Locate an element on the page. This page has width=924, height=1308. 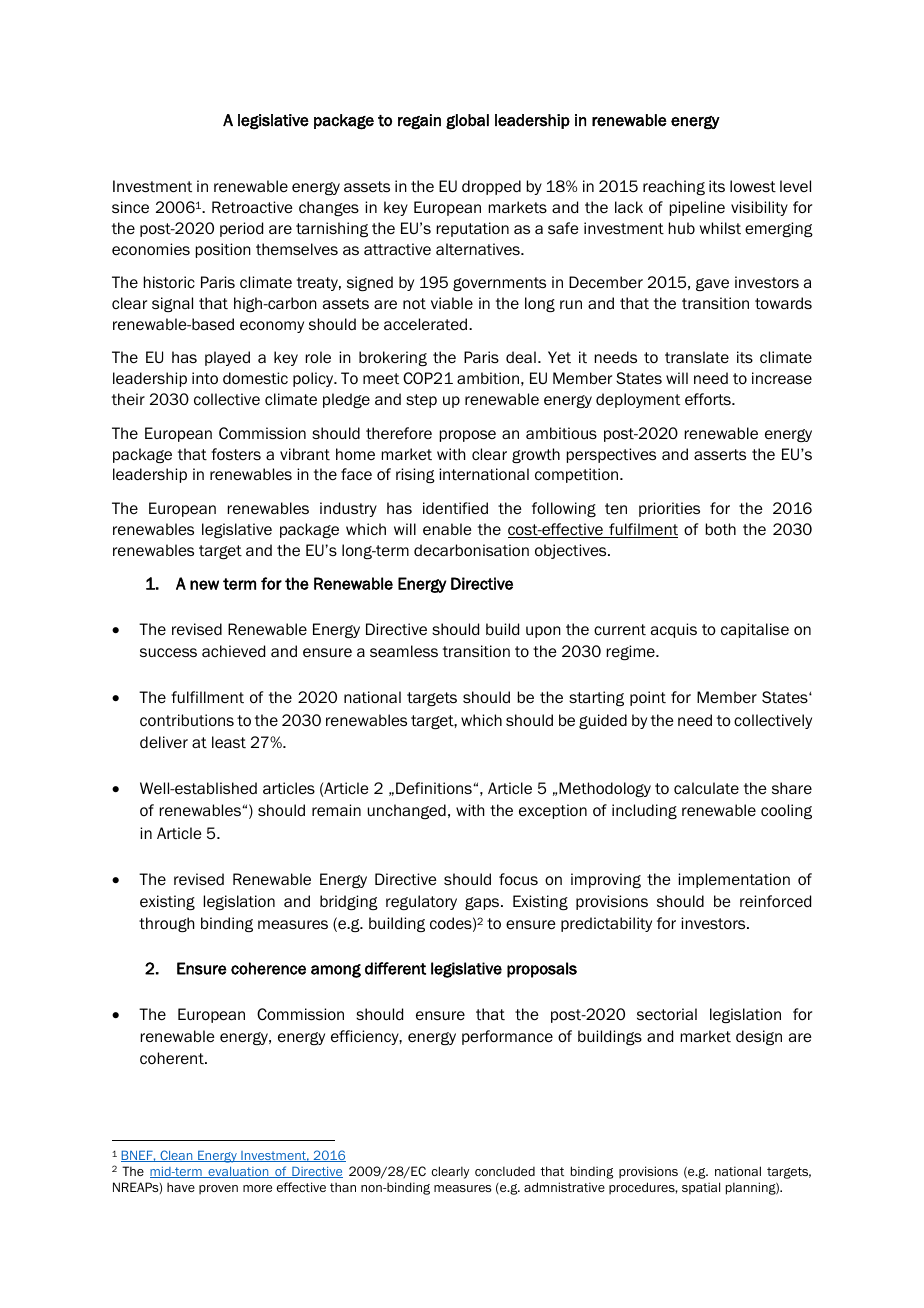
spatial is located at coordinates (701, 1188).
